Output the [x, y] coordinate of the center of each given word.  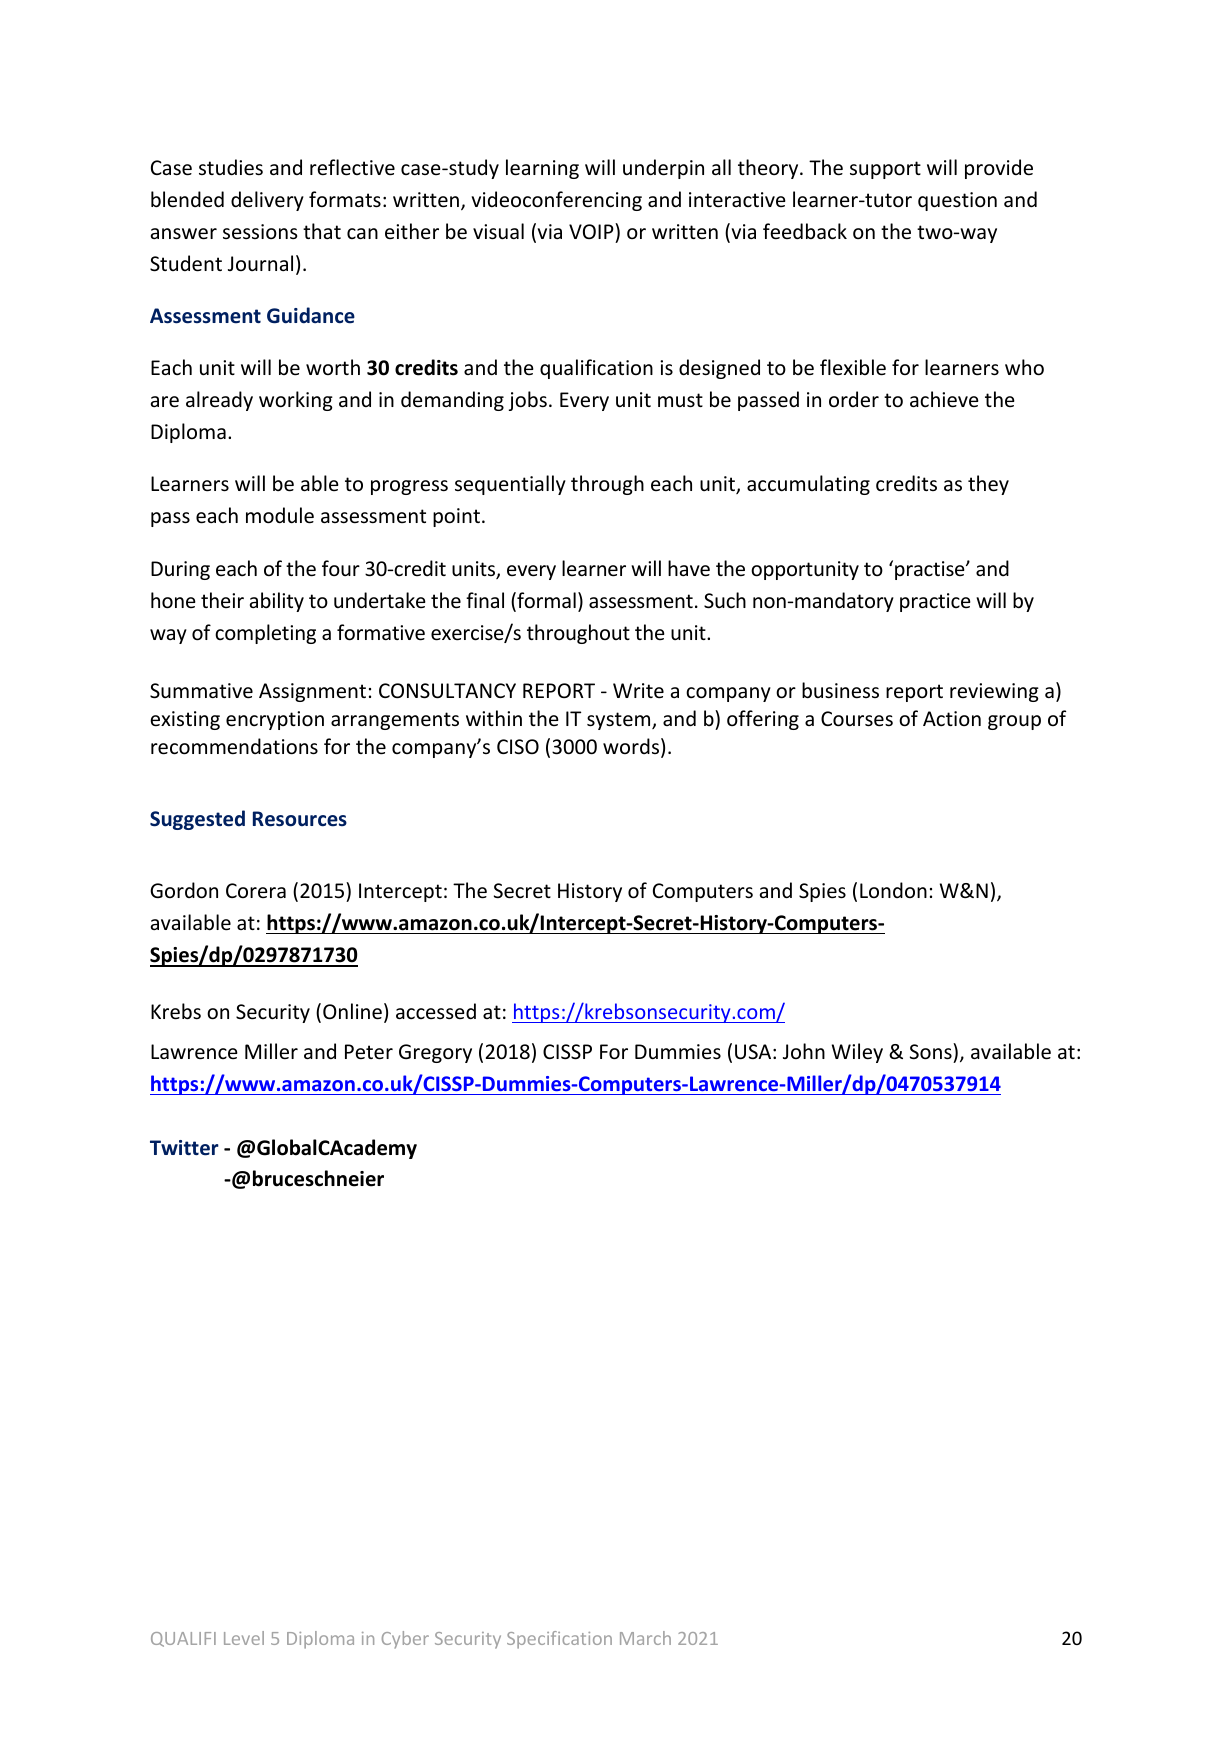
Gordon [184, 890]
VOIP [592, 231]
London [893, 890]
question [957, 201]
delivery [267, 201]
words [631, 746]
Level [244, 1638]
